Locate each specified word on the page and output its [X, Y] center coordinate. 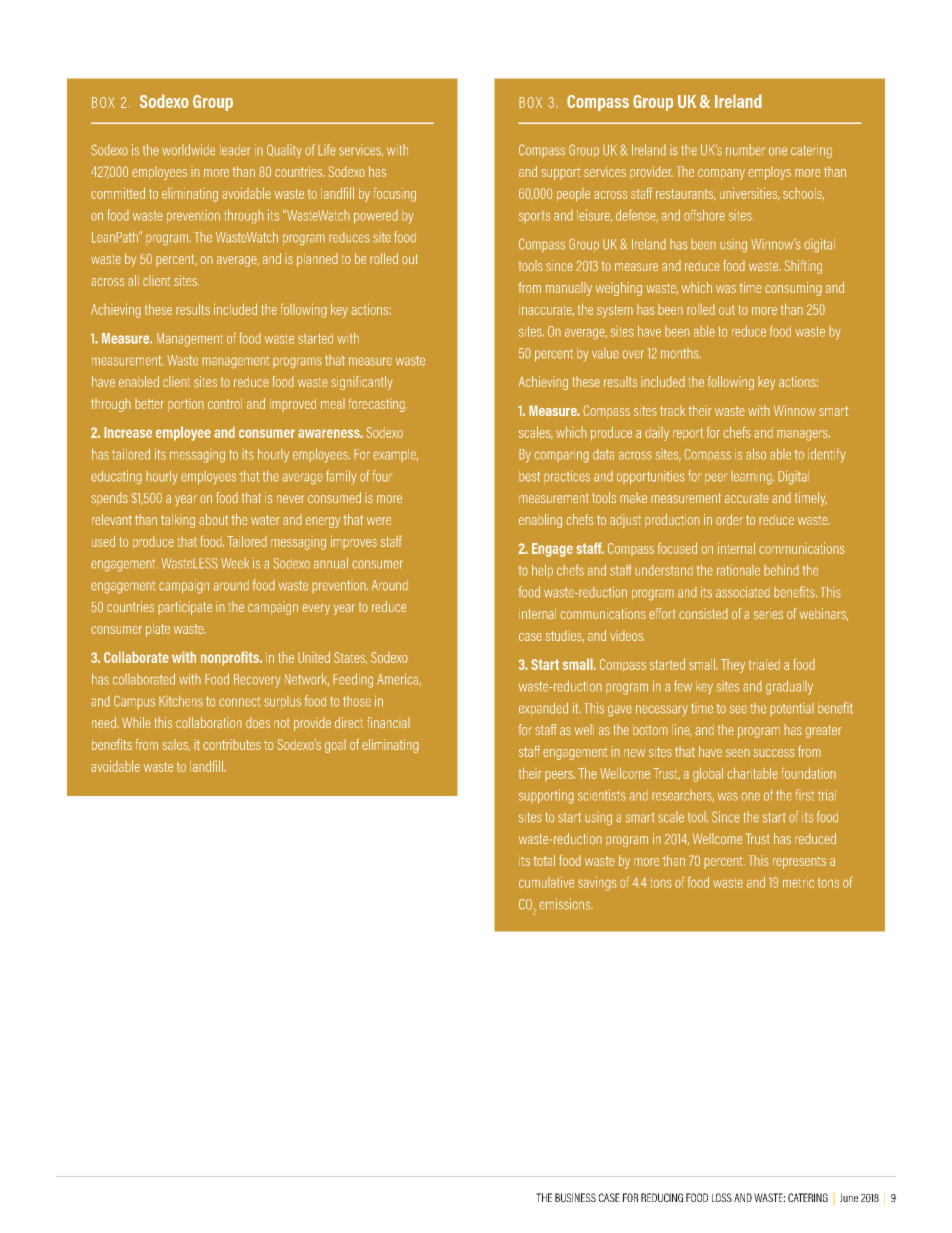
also [756, 454]
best [529, 476]
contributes [232, 744]
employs [769, 173]
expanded [543, 709]
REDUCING [662, 1198]
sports [534, 217]
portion [186, 405]
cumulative [546, 882]
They [733, 666]
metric [798, 882]
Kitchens [181, 701]
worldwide [188, 150]
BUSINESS [575, 1198]
